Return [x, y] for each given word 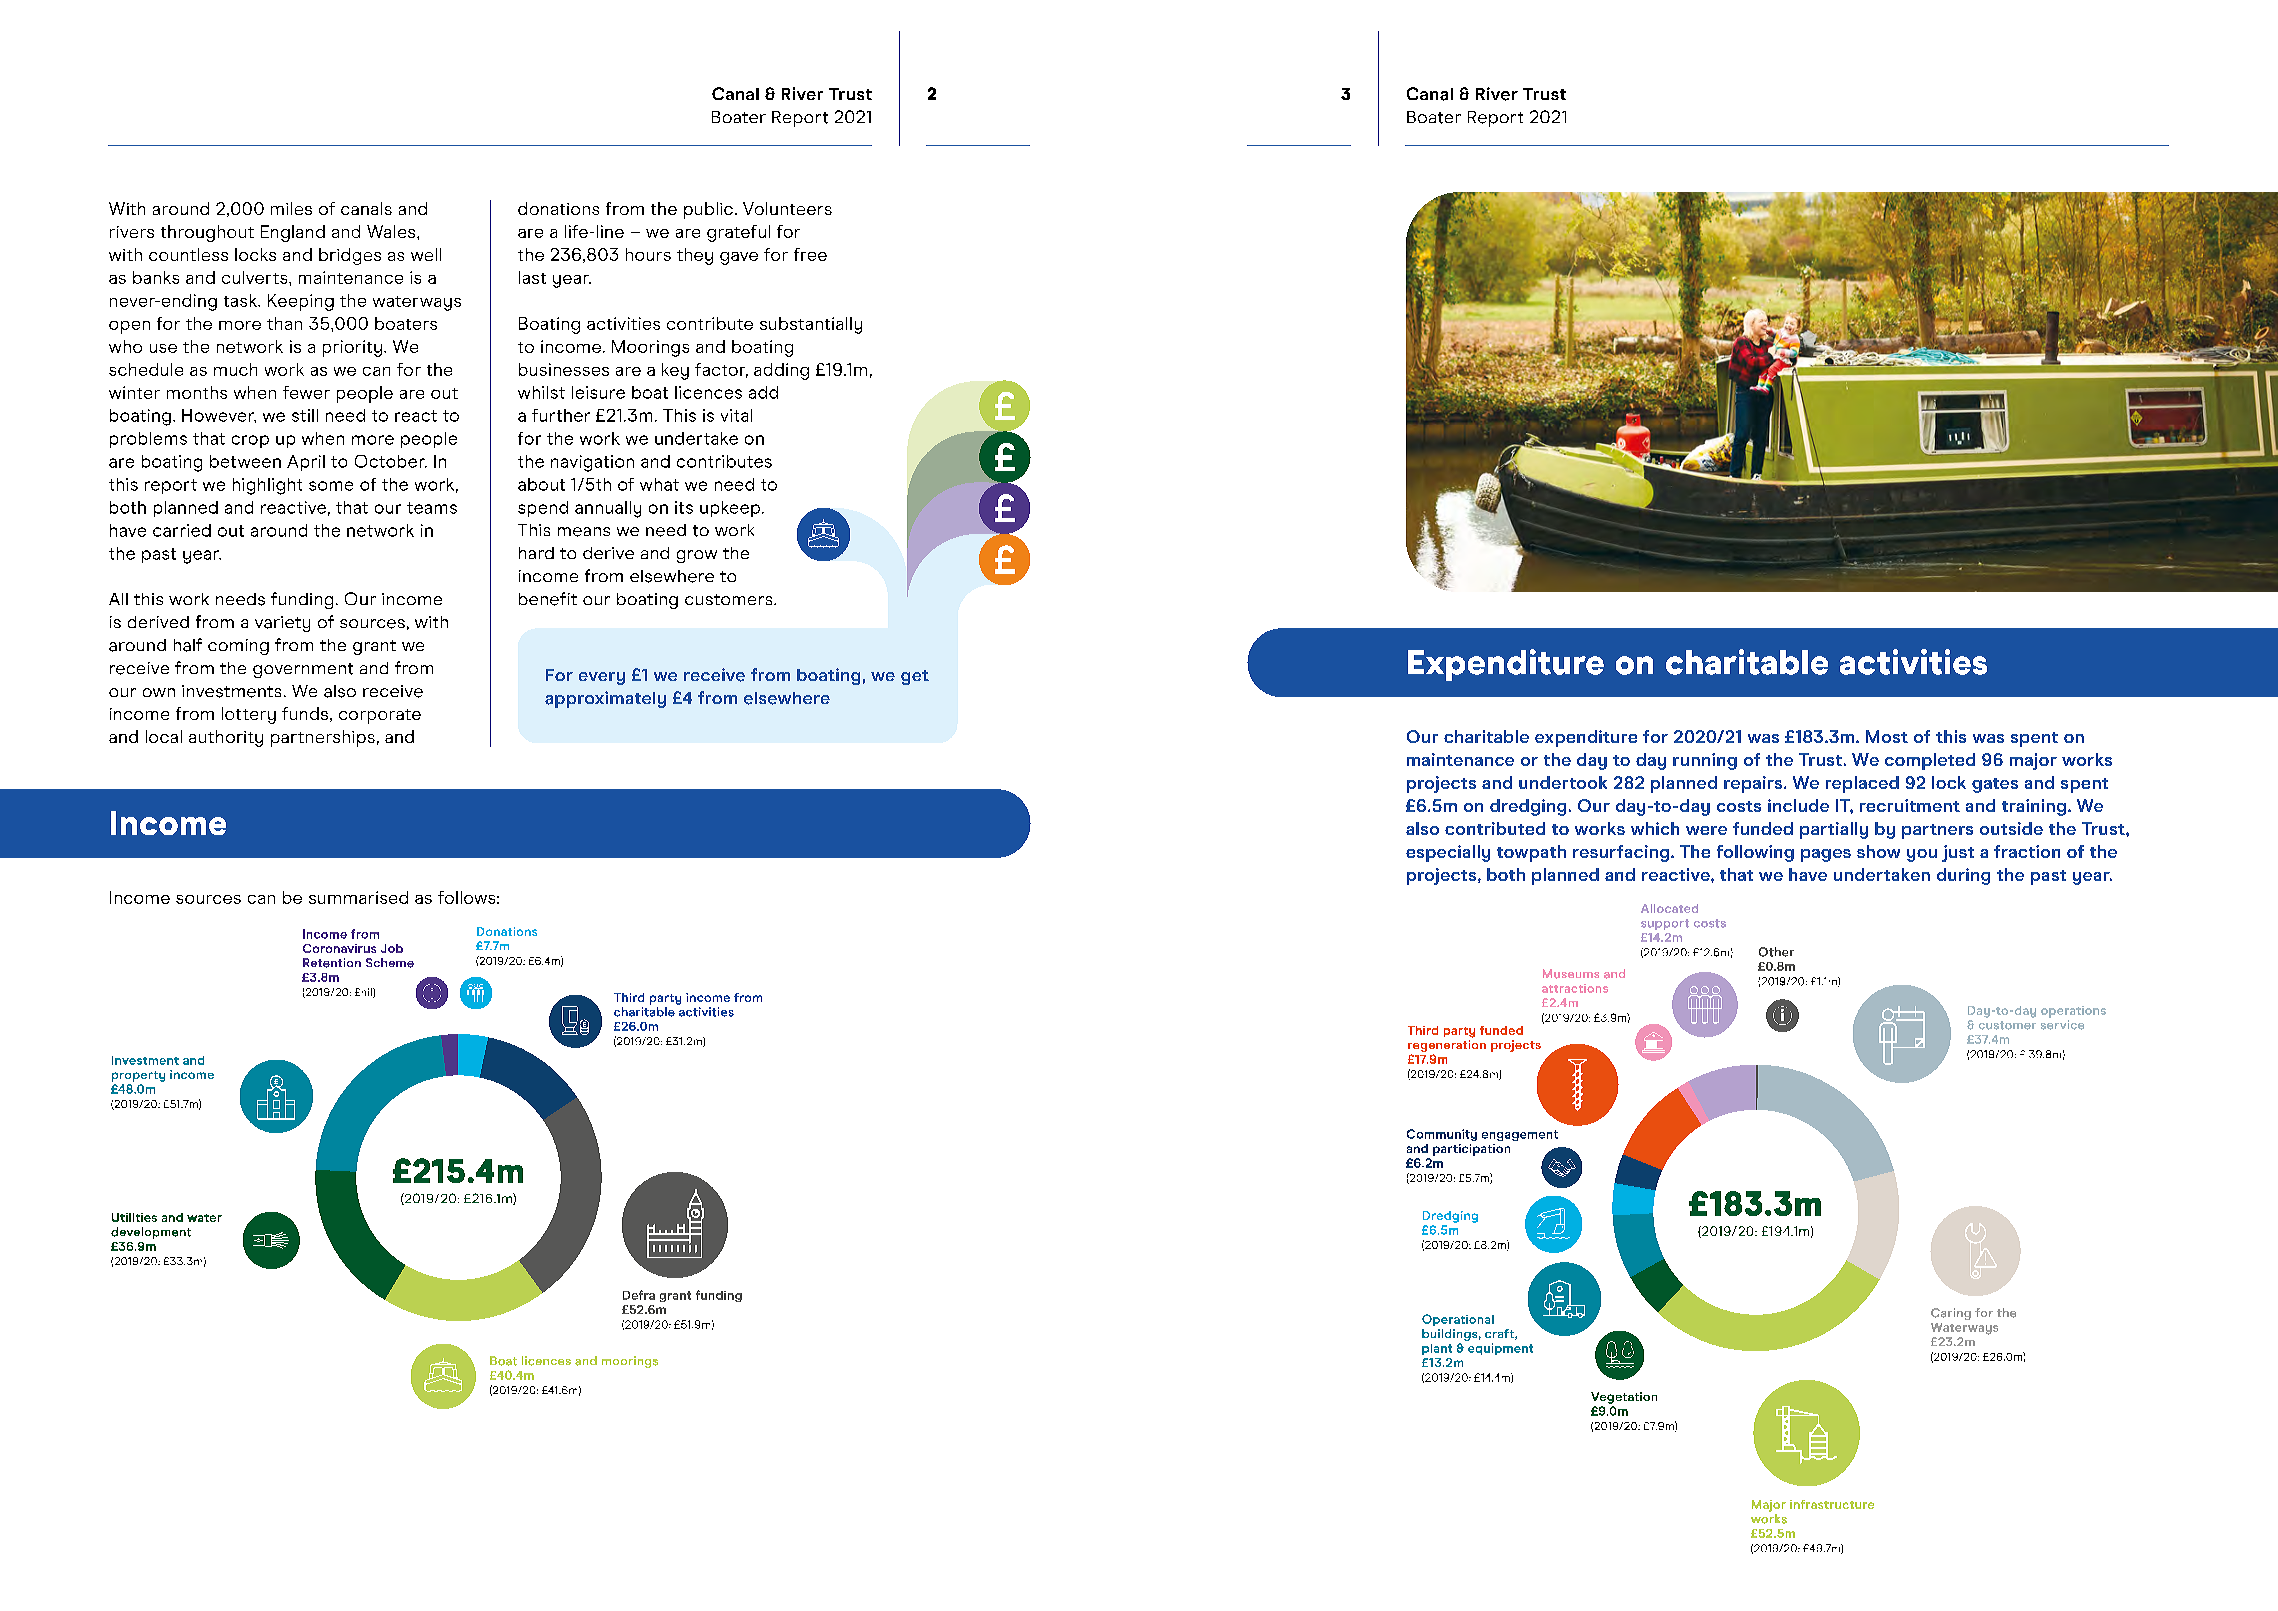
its [684, 507]
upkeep [730, 509]
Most [1887, 736]
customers [730, 599]
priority [352, 348]
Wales [392, 231]
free [810, 254]
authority [226, 738]
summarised [358, 897]
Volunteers [787, 208]
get [915, 677]
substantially [811, 325]
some [331, 486]
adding [781, 371]
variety [282, 624]
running [1705, 761]
